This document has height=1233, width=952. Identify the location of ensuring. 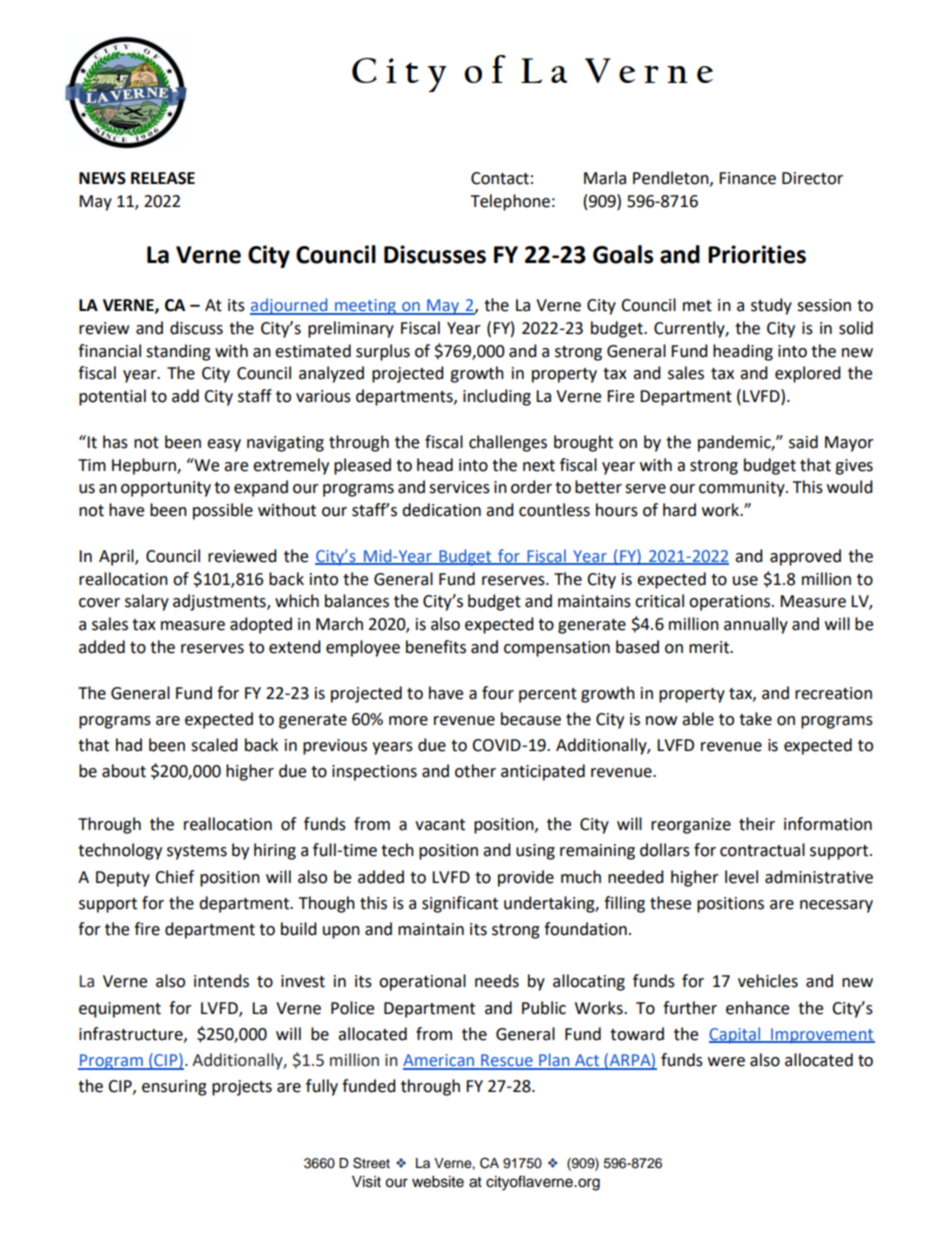
(174, 1088).
